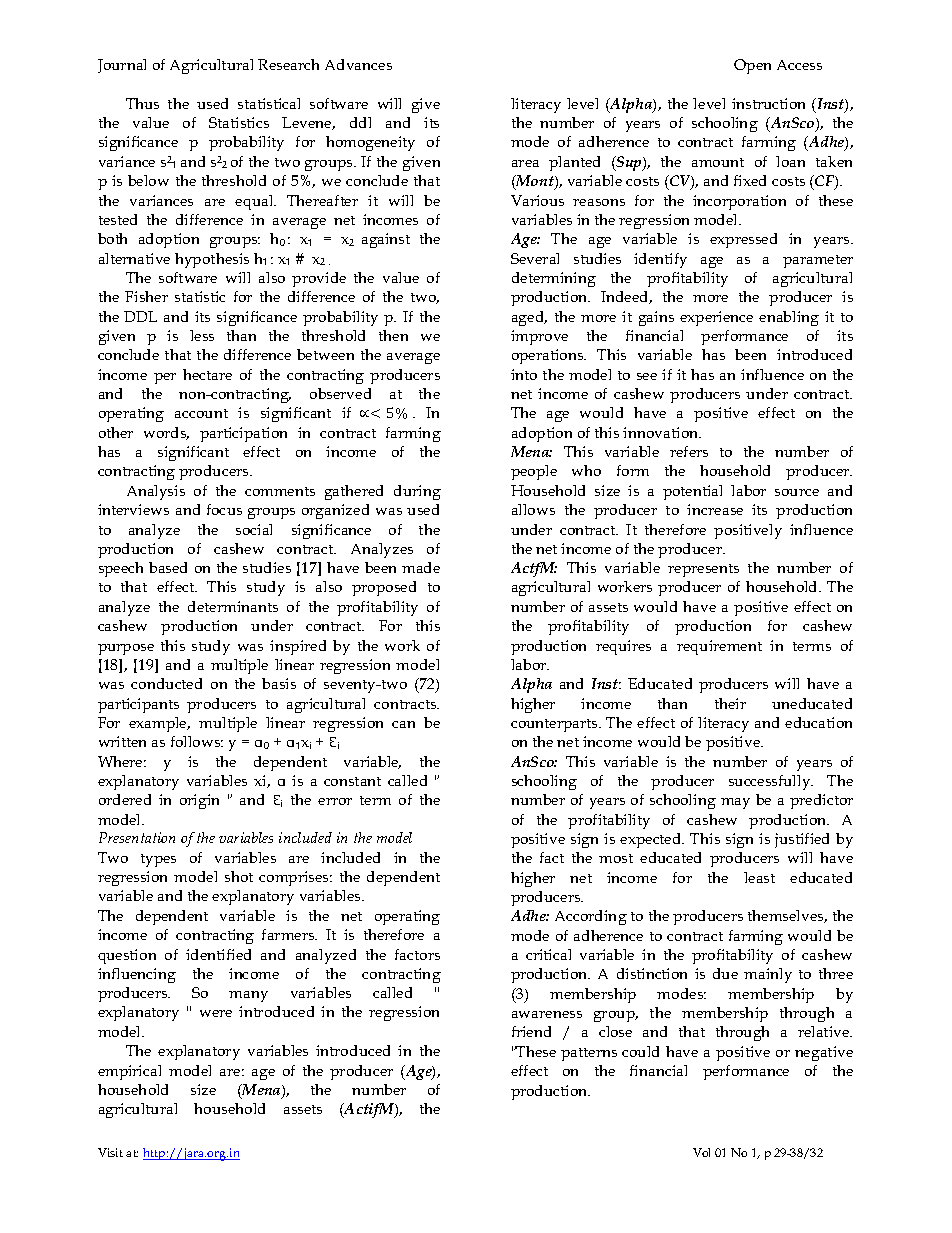 The height and width of the image is (1233, 952). What do you see at coordinates (142, 103) in the image?
I see `Thus` at bounding box center [142, 103].
